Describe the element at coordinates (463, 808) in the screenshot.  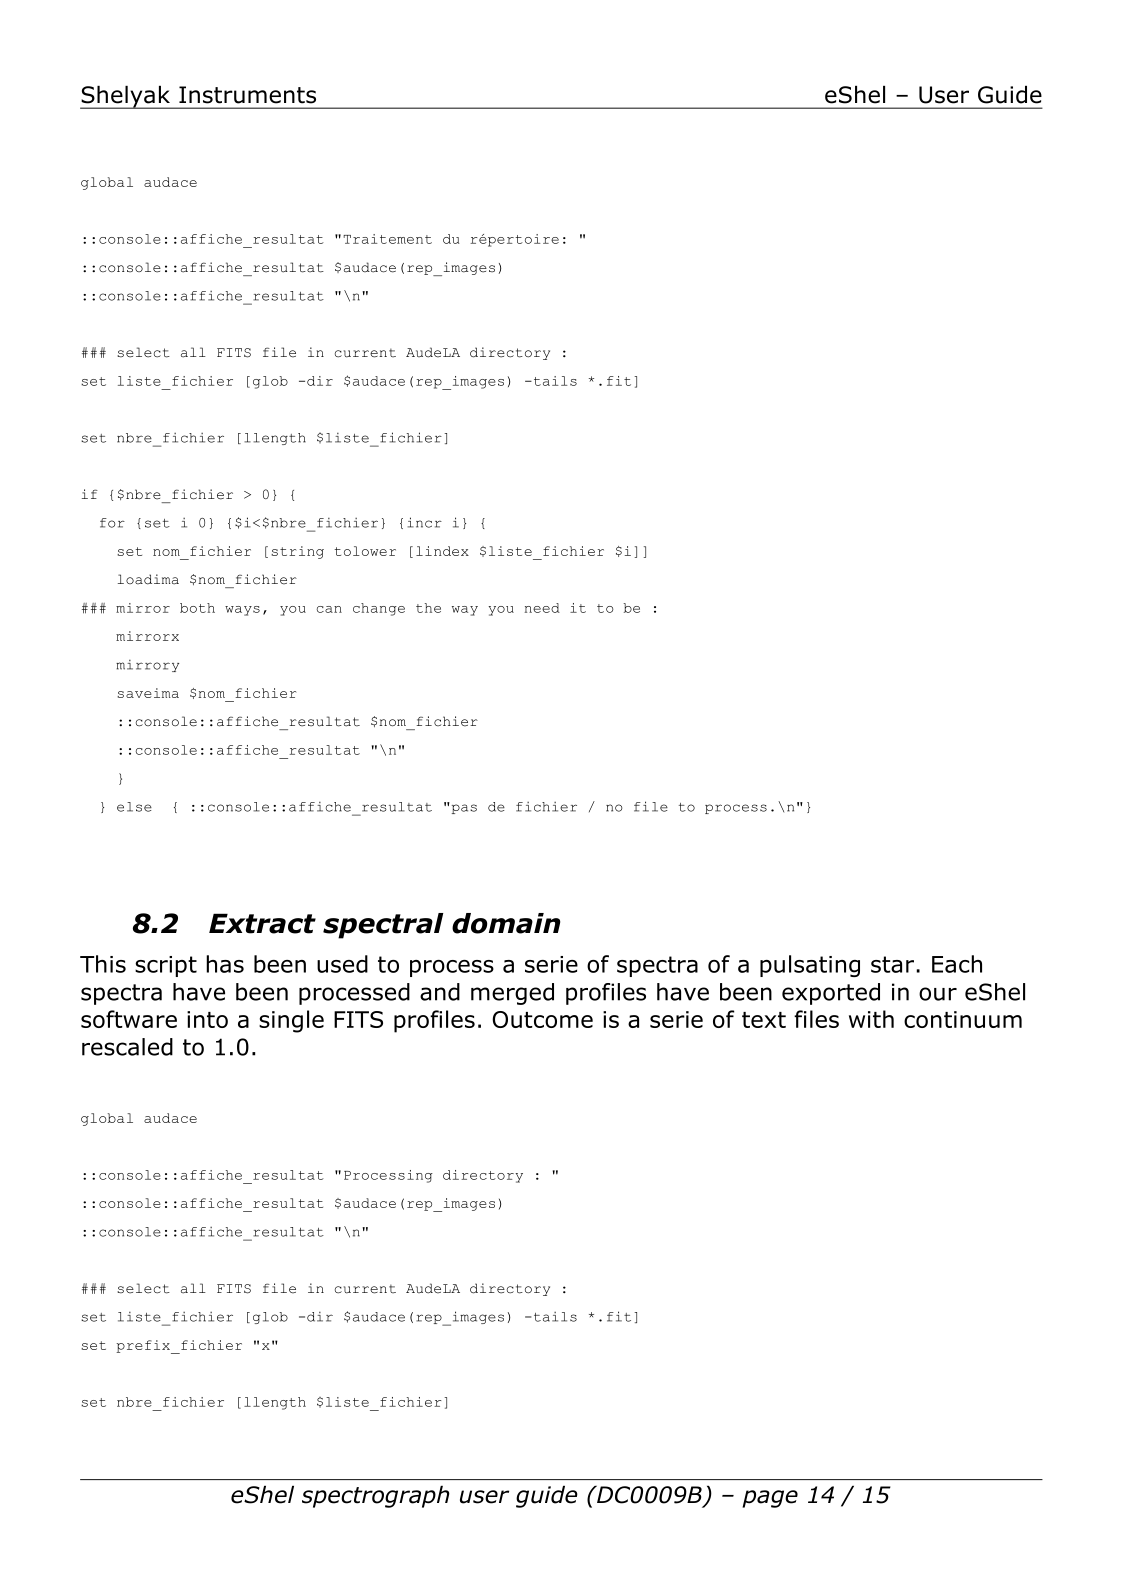
I see `pas` at that location.
